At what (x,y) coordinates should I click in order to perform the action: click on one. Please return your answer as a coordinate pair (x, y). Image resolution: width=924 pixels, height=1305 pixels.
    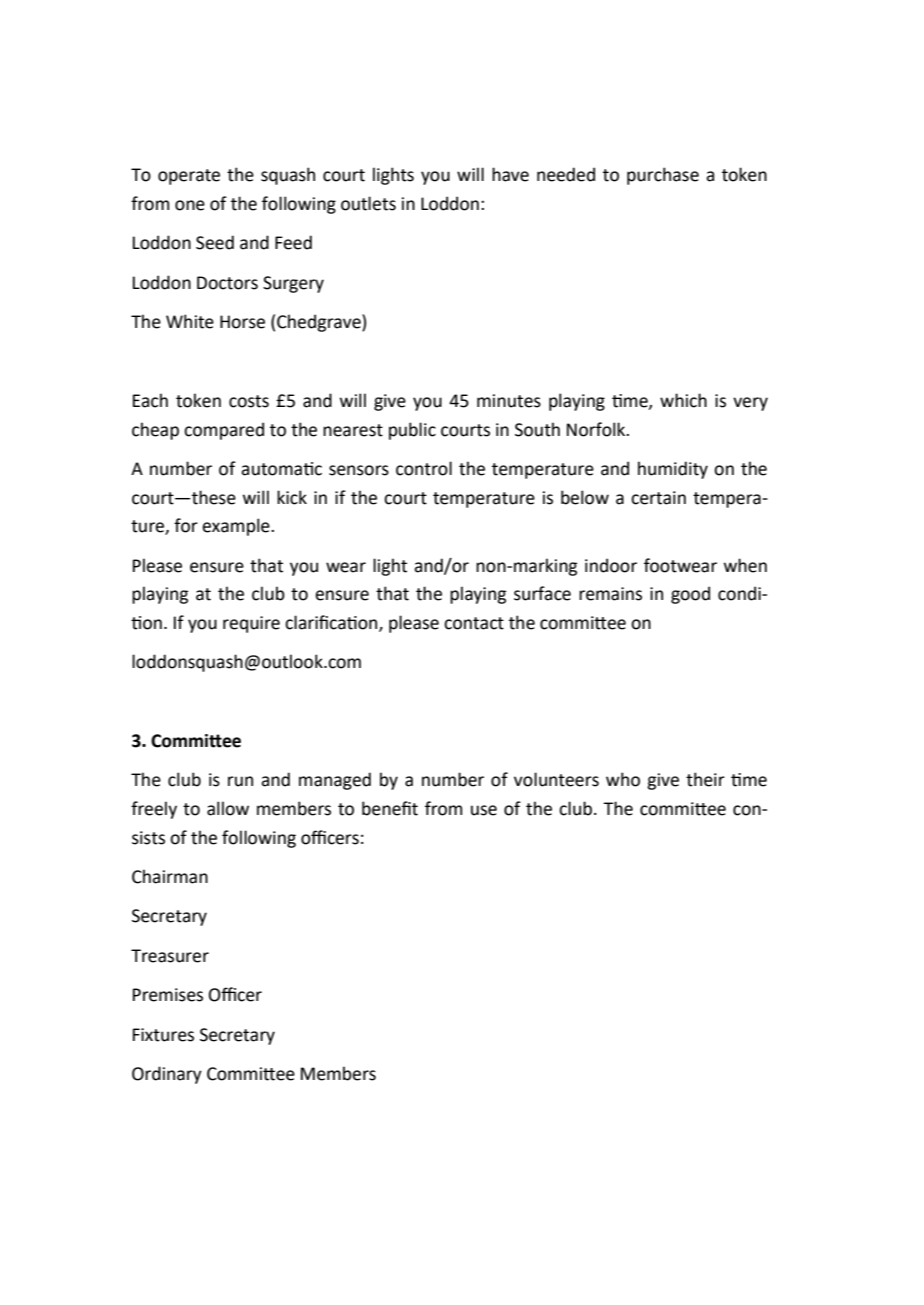
    Looking at the image, I should click on (190, 205).
